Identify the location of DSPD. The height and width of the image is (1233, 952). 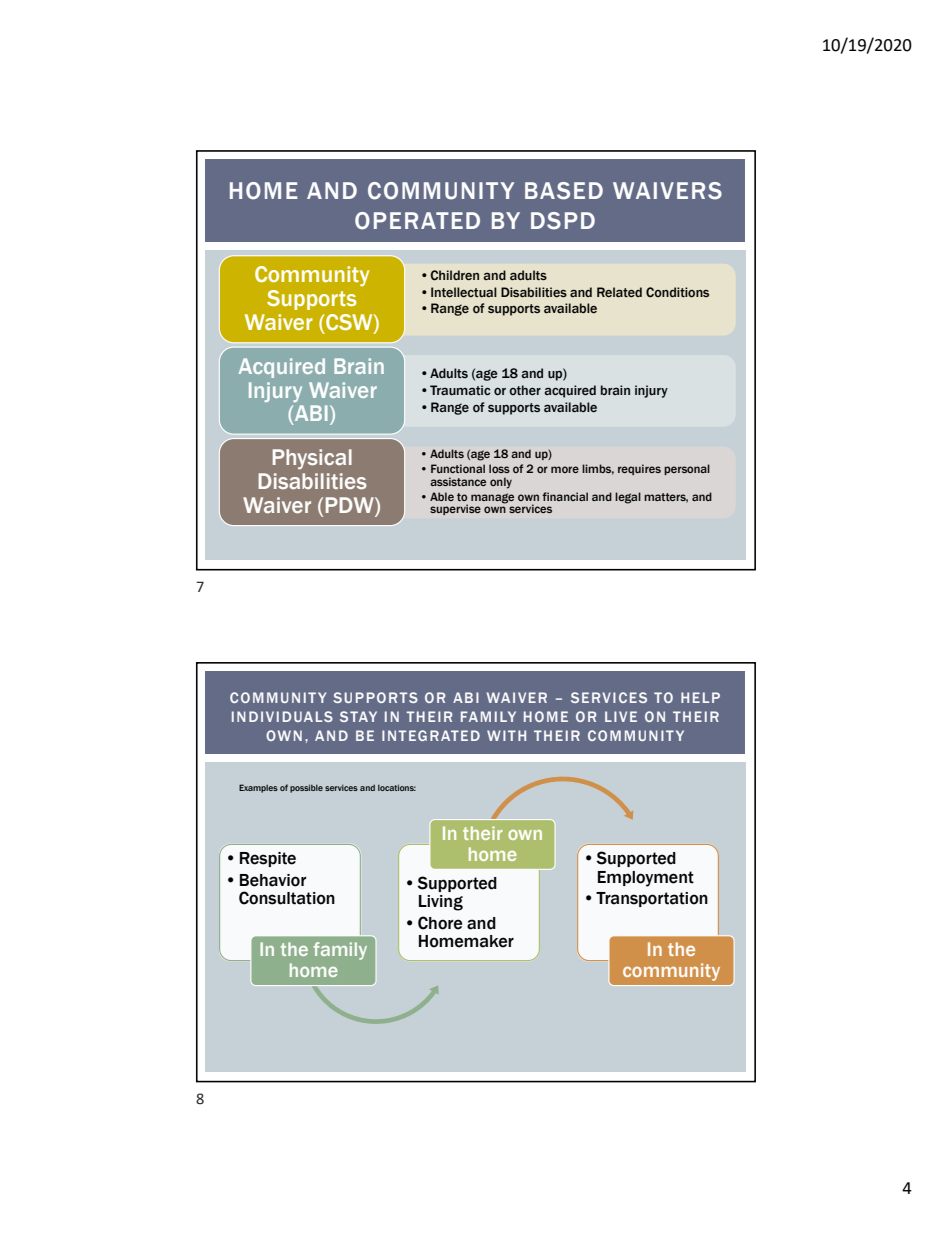
(563, 221).
